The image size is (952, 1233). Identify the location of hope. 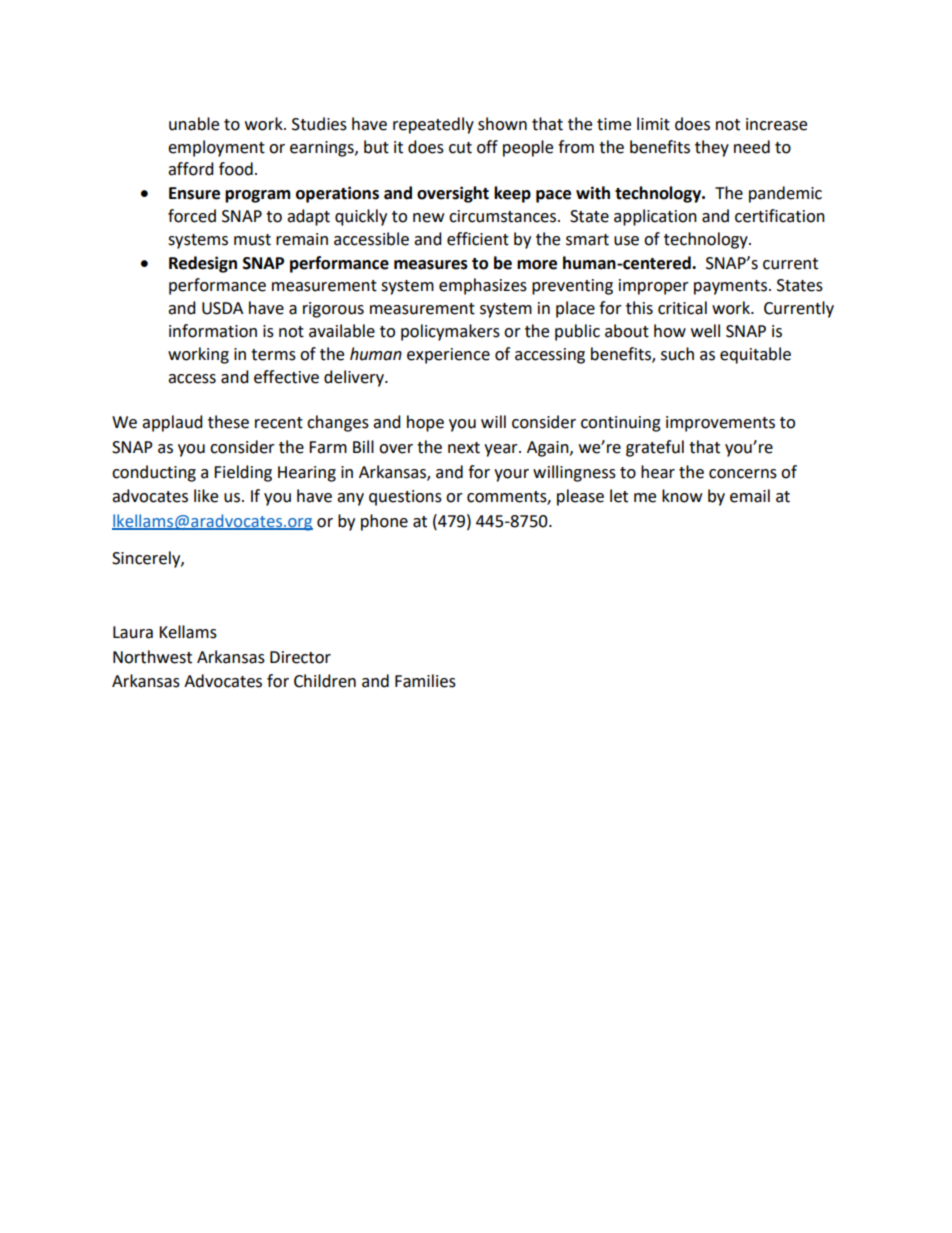
(425, 423).
